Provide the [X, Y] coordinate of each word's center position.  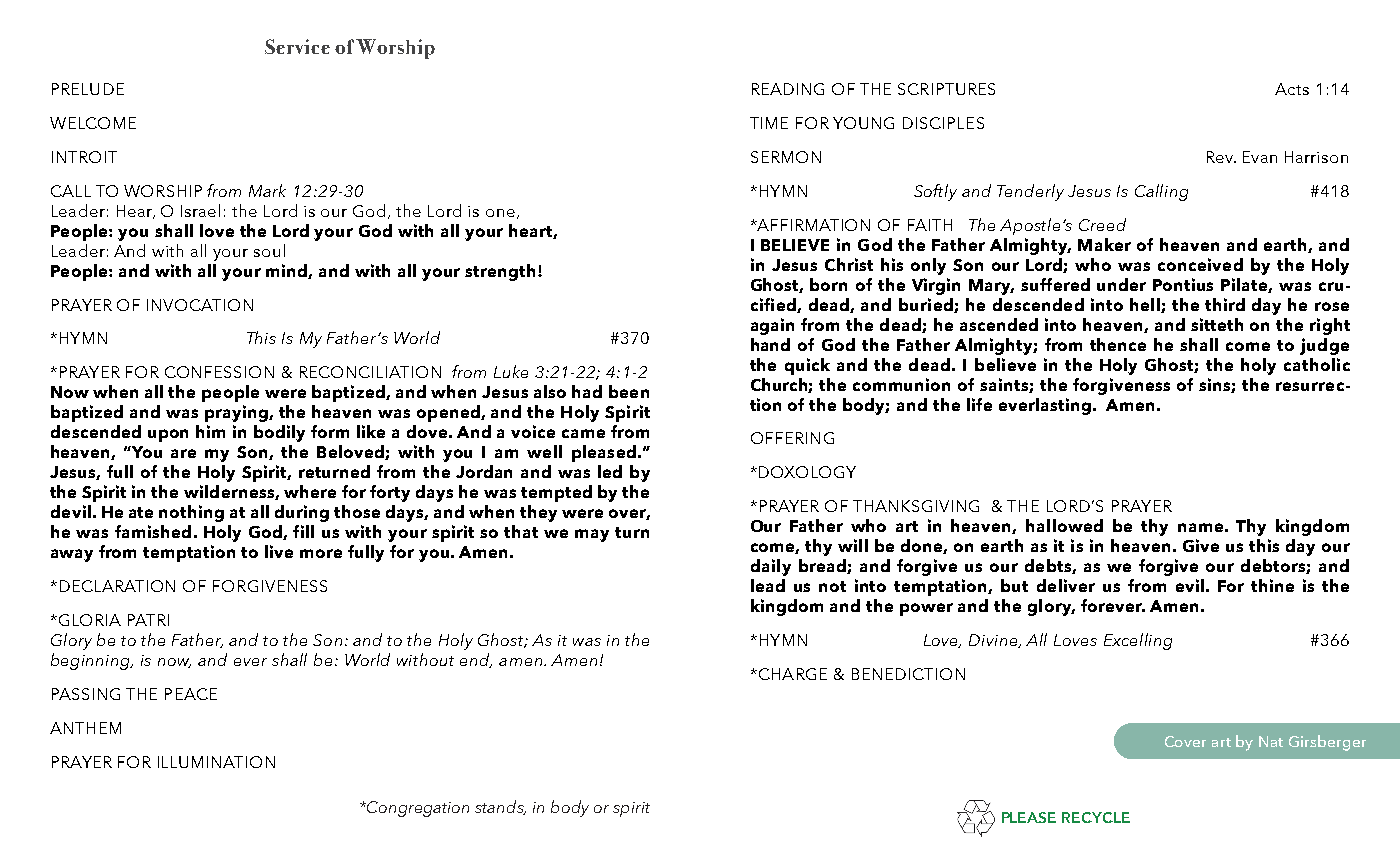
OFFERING [792, 438]
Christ [849, 264]
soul [269, 250]
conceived [1200, 264]
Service [297, 46]
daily [771, 567]
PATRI [148, 620]
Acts [1292, 89]
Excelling [1138, 641]
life [979, 404]
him [210, 431]
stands [500, 807]
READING [788, 89]
